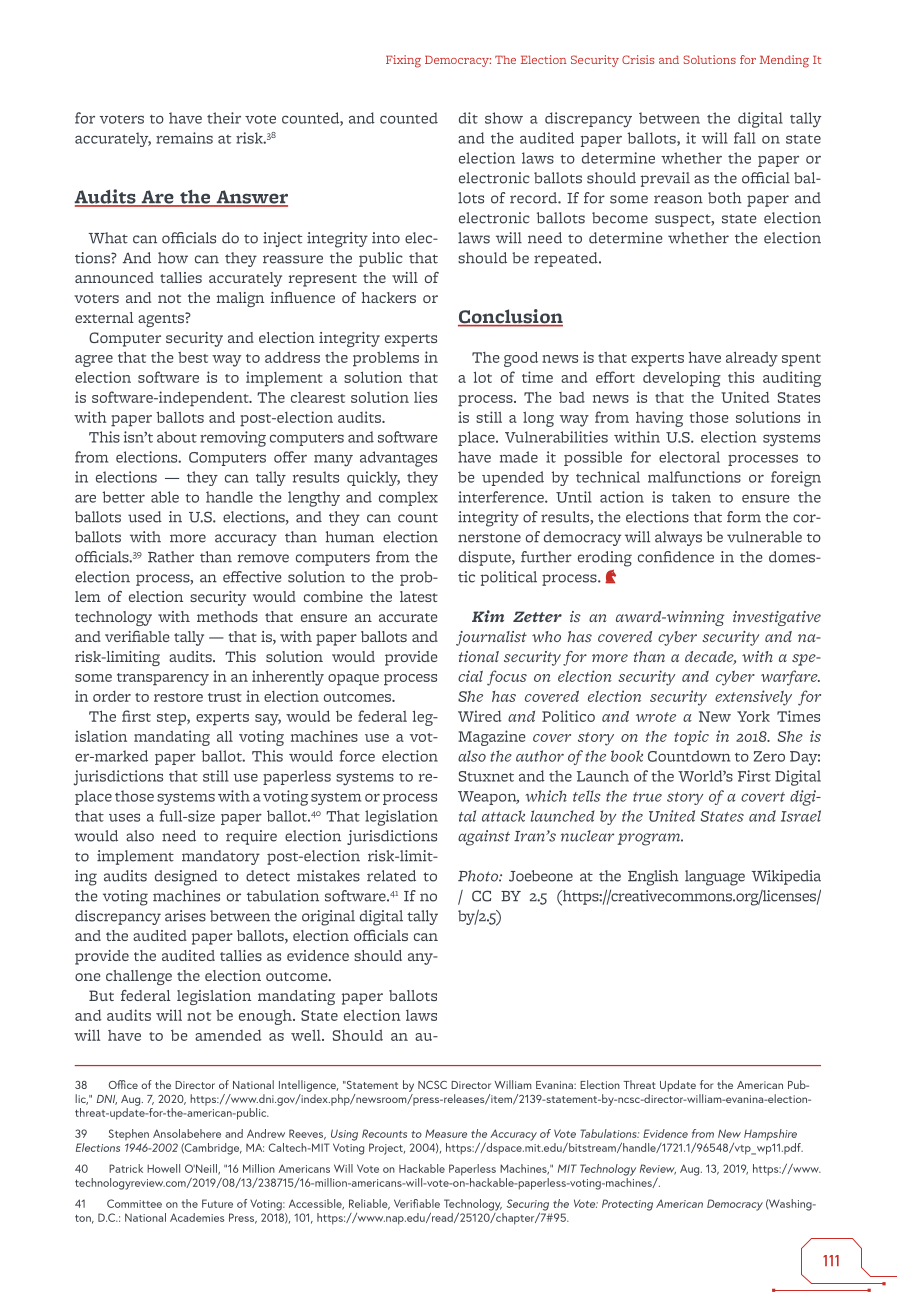 This page has height=1316, width=897. Describe the element at coordinates (197, 1217) in the page. I see `Academies` at that location.
